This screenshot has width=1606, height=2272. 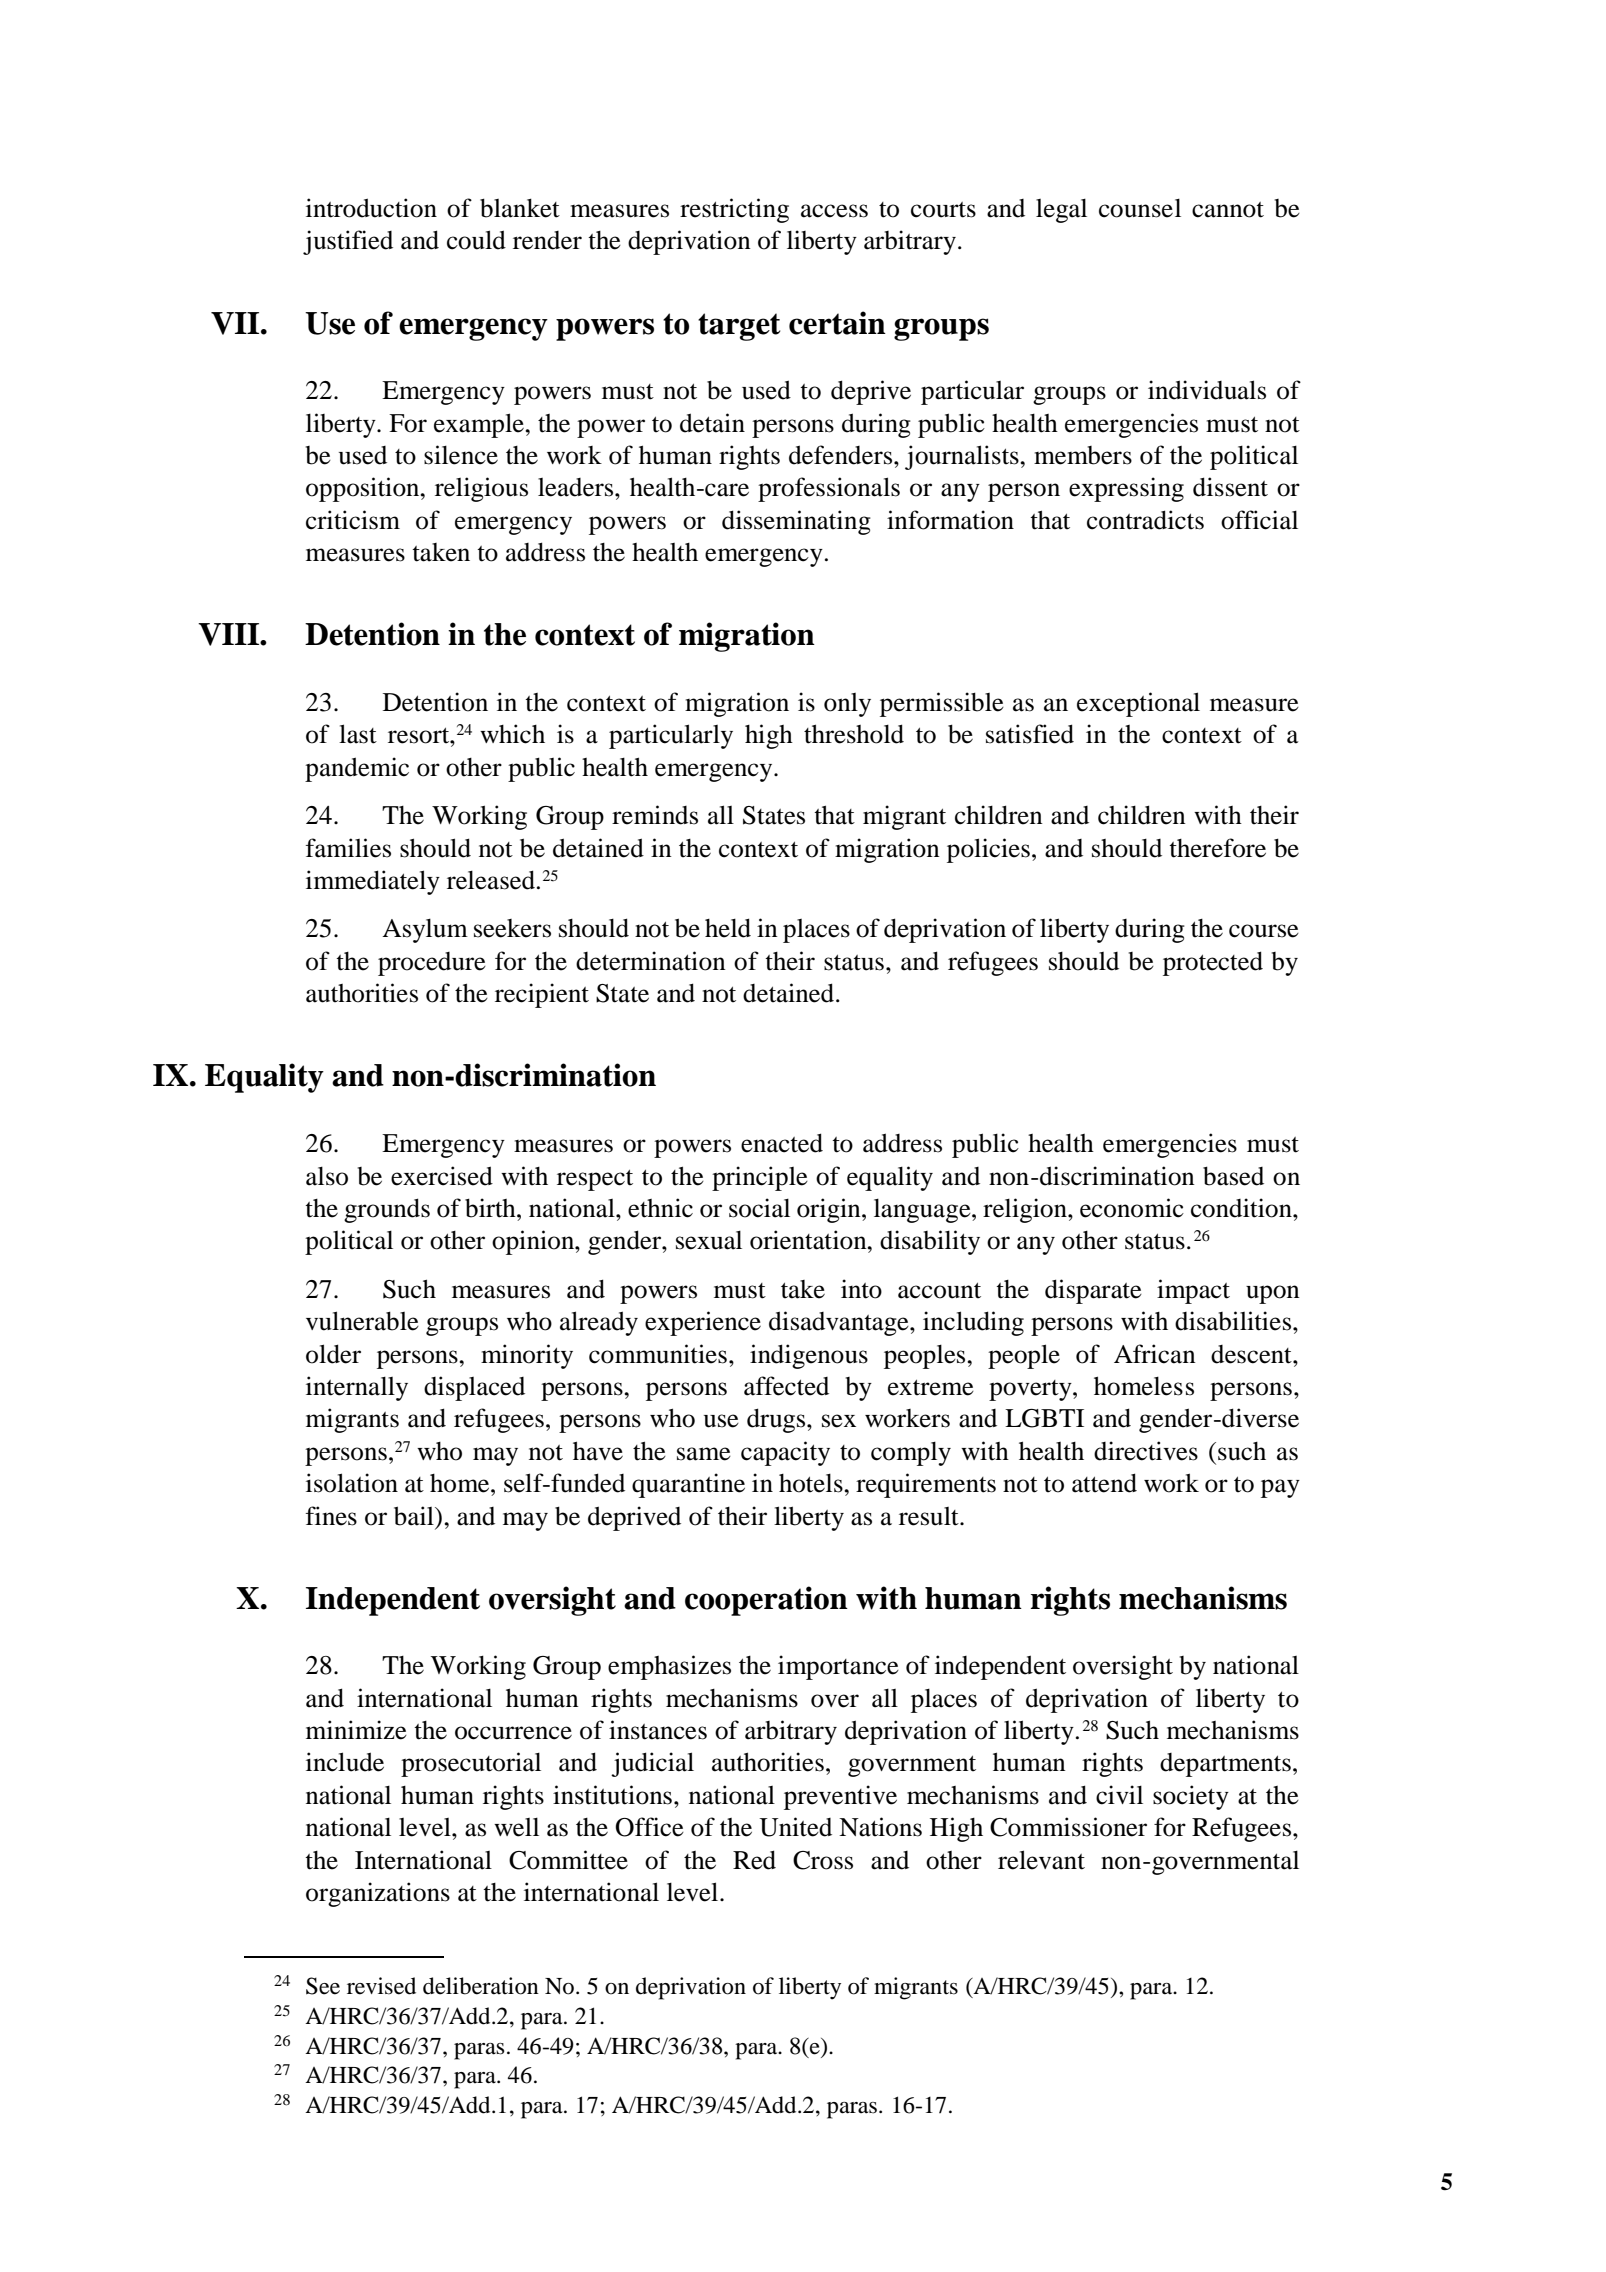 What do you see at coordinates (1041, 1860) in the screenshot?
I see `relevant` at bounding box center [1041, 1860].
